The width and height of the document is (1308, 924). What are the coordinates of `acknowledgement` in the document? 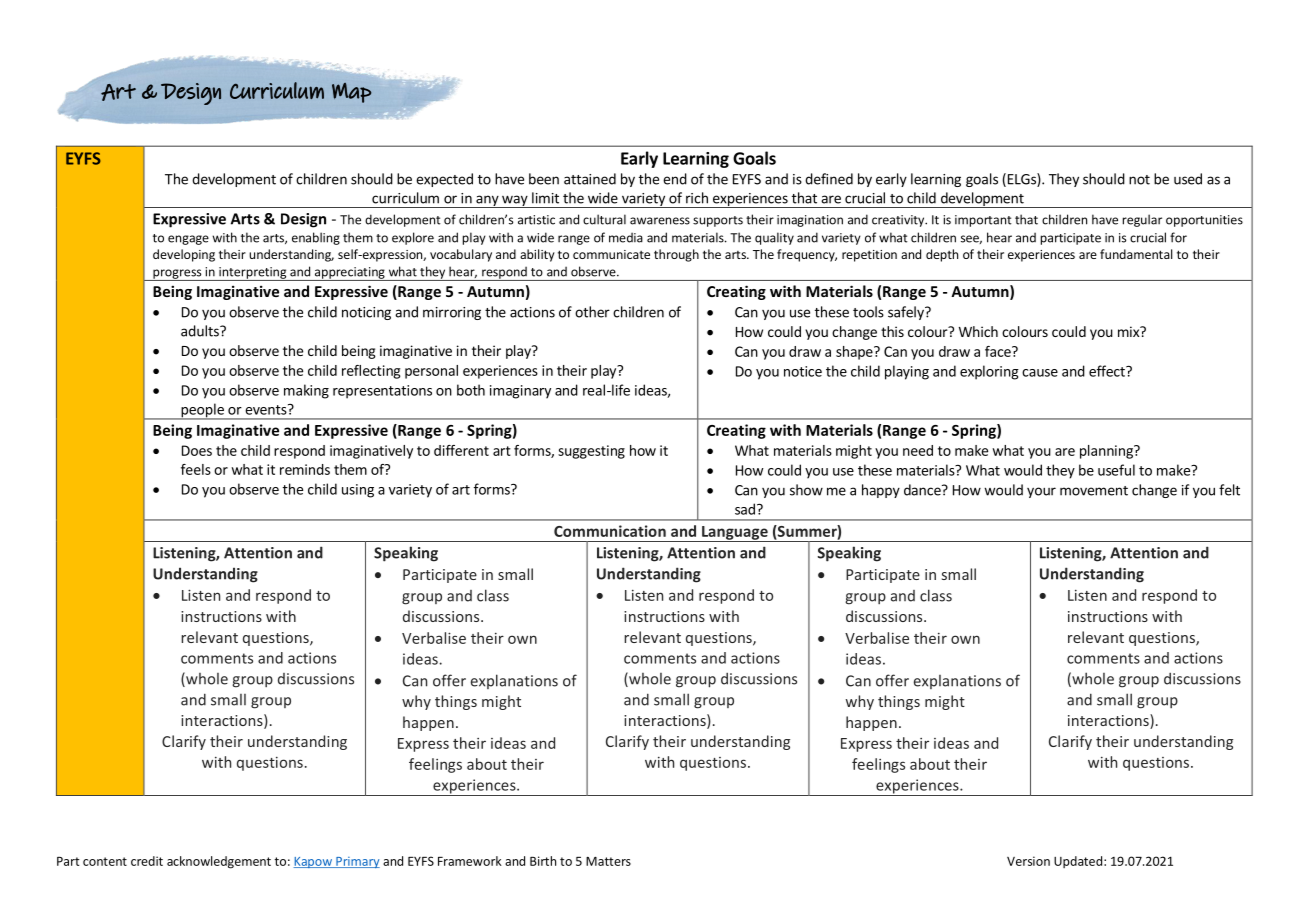 It's located at (219, 862).
